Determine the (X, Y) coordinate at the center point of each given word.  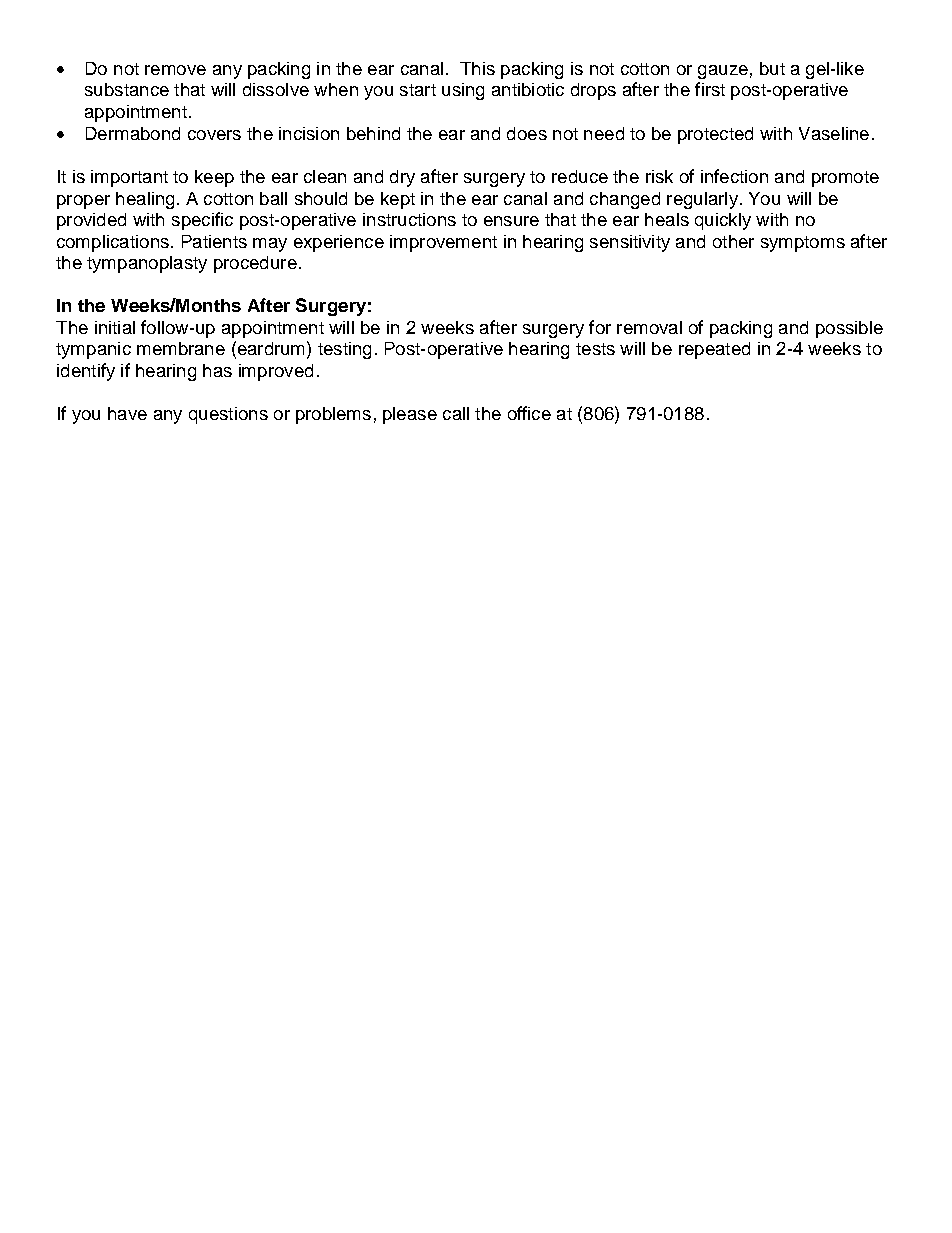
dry (402, 178)
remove (175, 70)
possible (849, 329)
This (477, 68)
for (600, 327)
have (127, 413)
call (456, 413)
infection (734, 176)
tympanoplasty (147, 264)
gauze (723, 72)
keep (214, 178)
